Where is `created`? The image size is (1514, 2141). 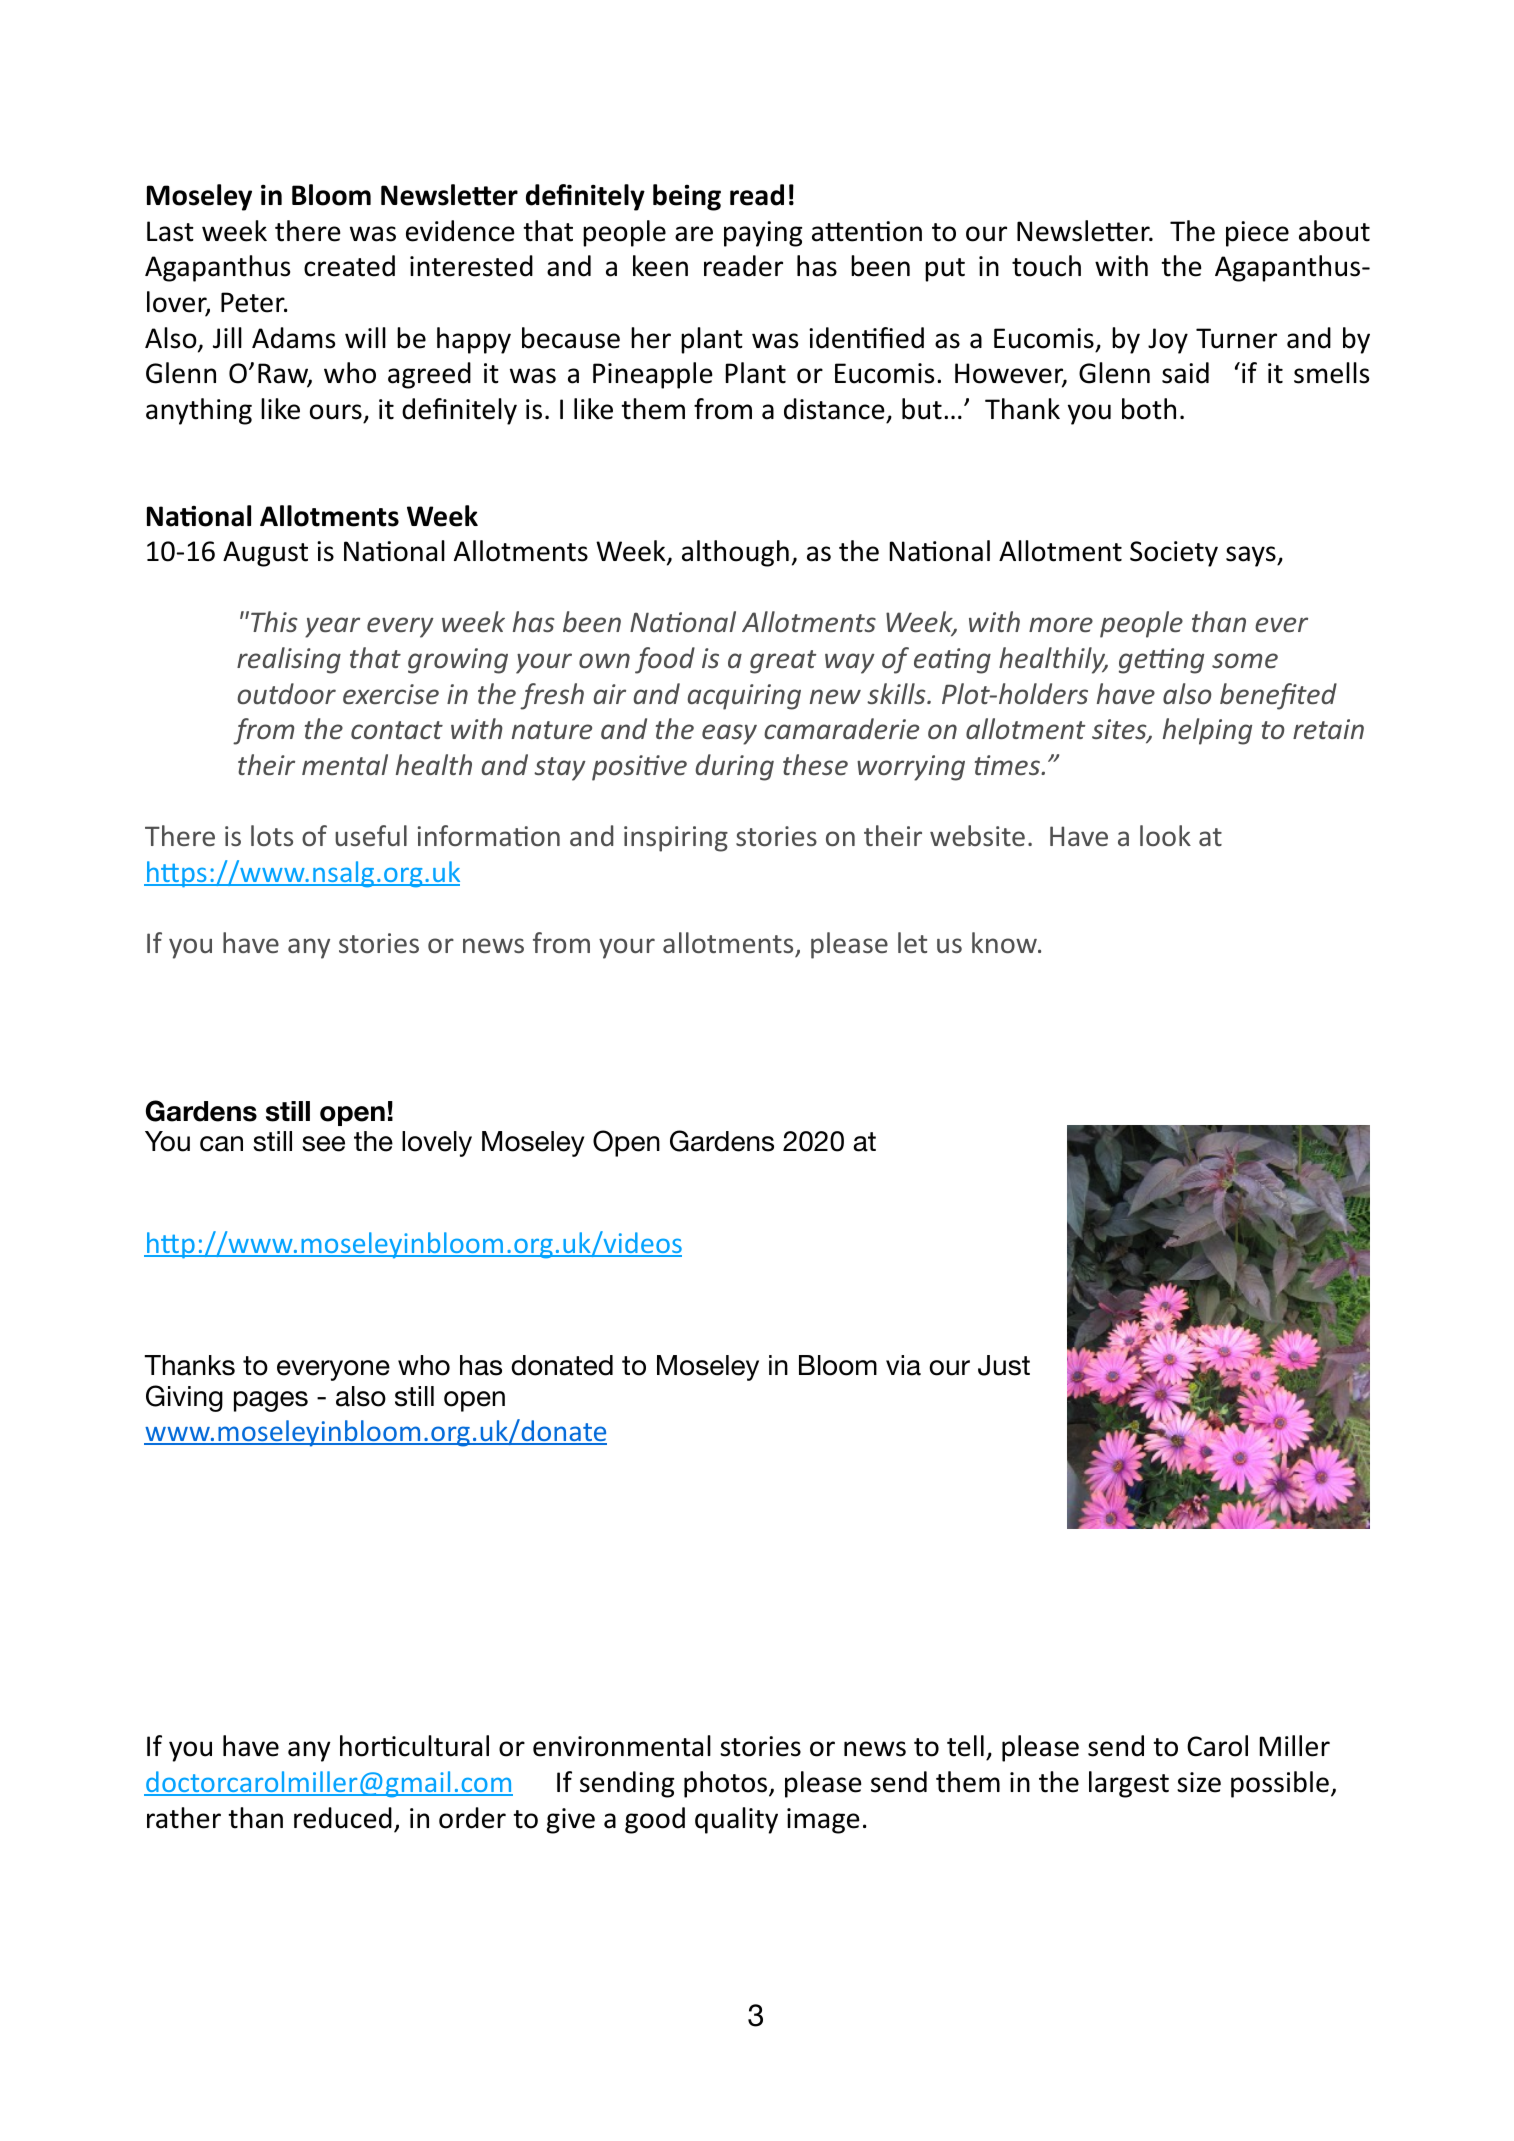 created is located at coordinates (349, 266).
